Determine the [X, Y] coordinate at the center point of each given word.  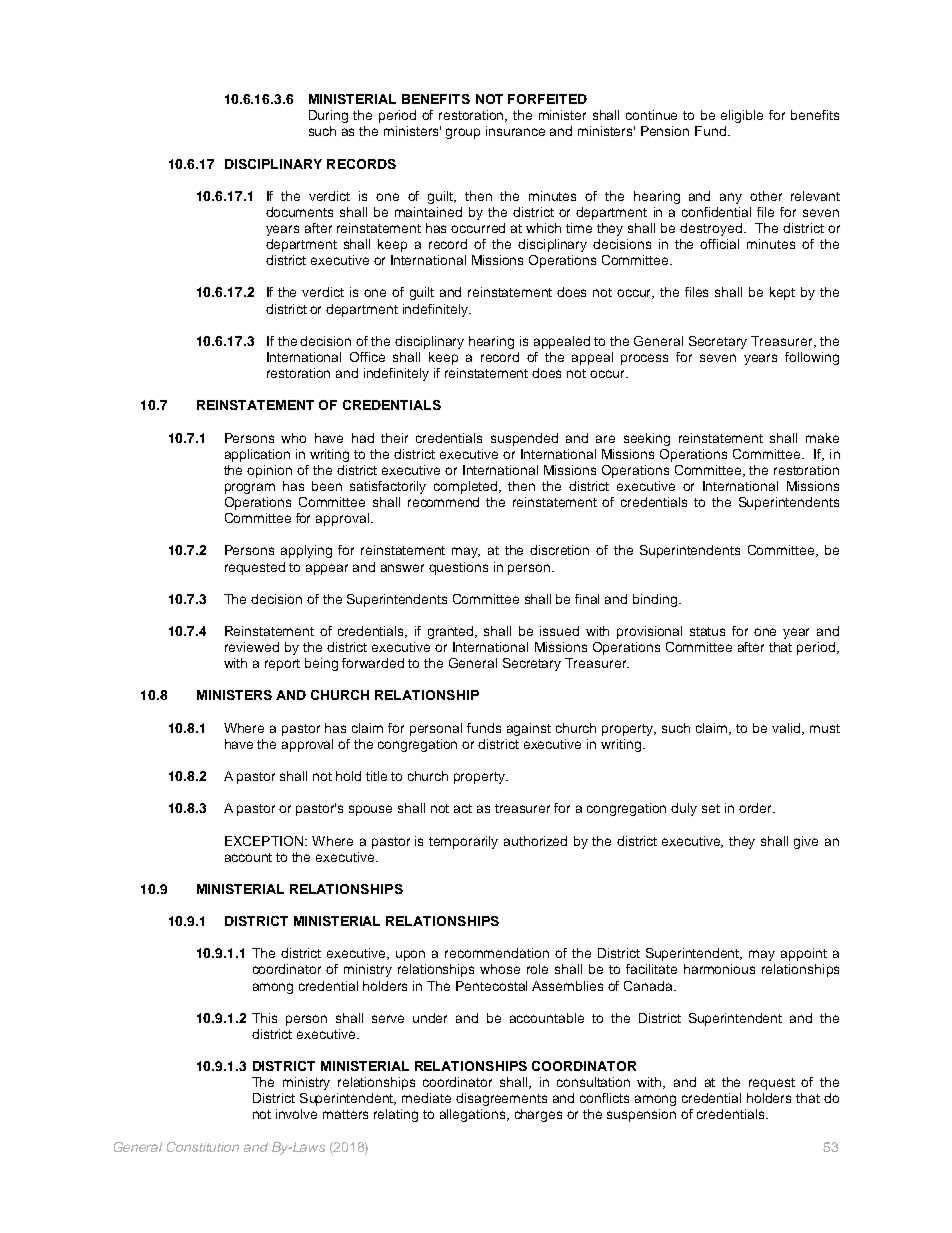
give [806, 842]
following [812, 358]
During [328, 116]
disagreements [501, 1099]
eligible [742, 116]
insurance [515, 131]
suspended [524, 439]
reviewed [252, 647]
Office [367, 357]
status [707, 631]
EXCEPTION [265, 841]
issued [559, 631]
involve [296, 1114]
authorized [535, 841]
